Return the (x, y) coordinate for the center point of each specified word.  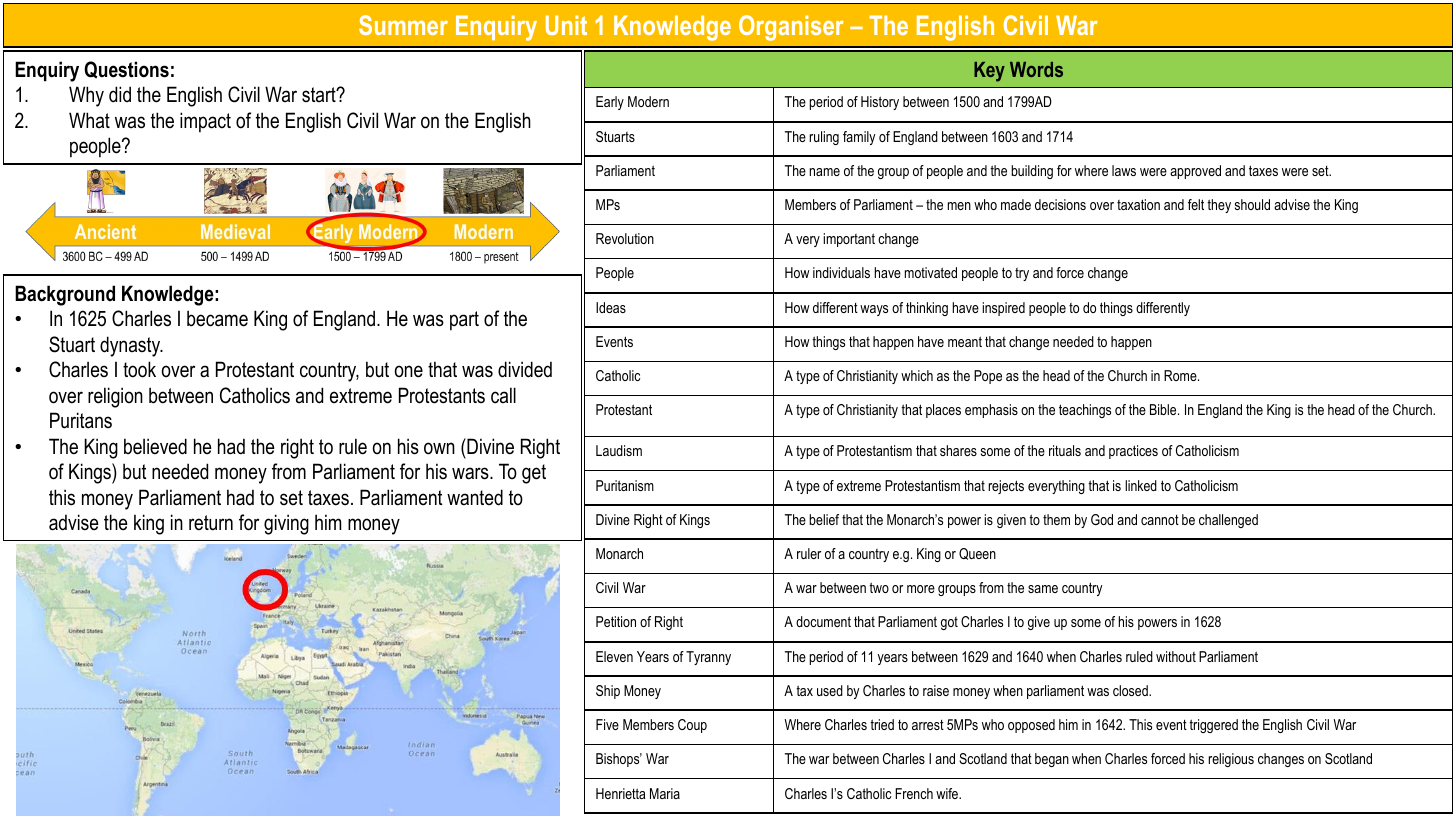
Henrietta (621, 793)
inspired (1003, 309)
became (217, 318)
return (211, 523)
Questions (126, 70)
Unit (566, 25)
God (1102, 519)
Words (1036, 69)
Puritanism (625, 485)
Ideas (611, 307)
